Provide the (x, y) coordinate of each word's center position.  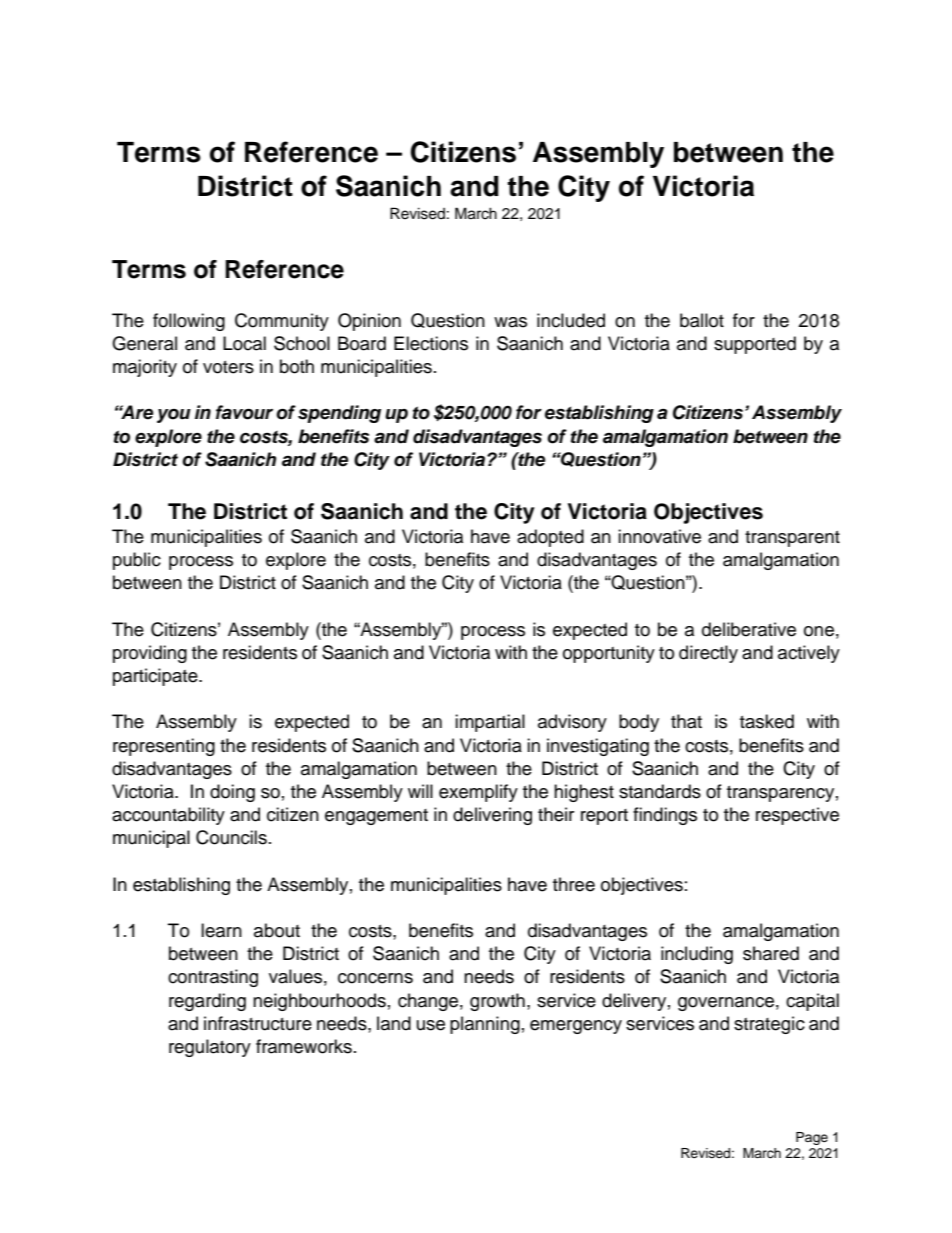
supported (755, 345)
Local (244, 343)
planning (485, 1025)
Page (812, 1138)
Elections (431, 343)
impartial (490, 723)
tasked (767, 721)
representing (164, 747)
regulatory (210, 1048)
